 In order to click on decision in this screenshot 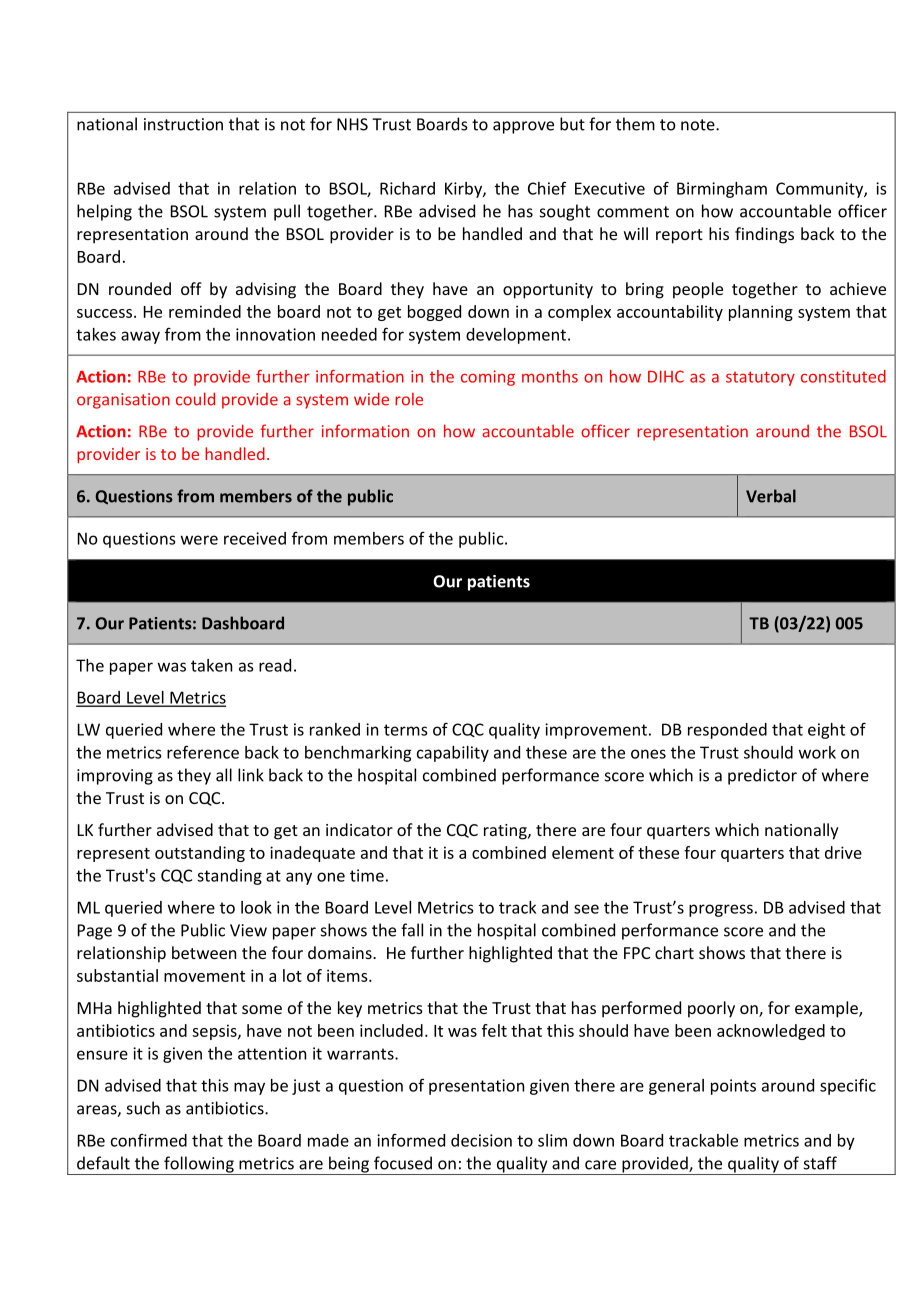, I will do `click(481, 1140)`.
